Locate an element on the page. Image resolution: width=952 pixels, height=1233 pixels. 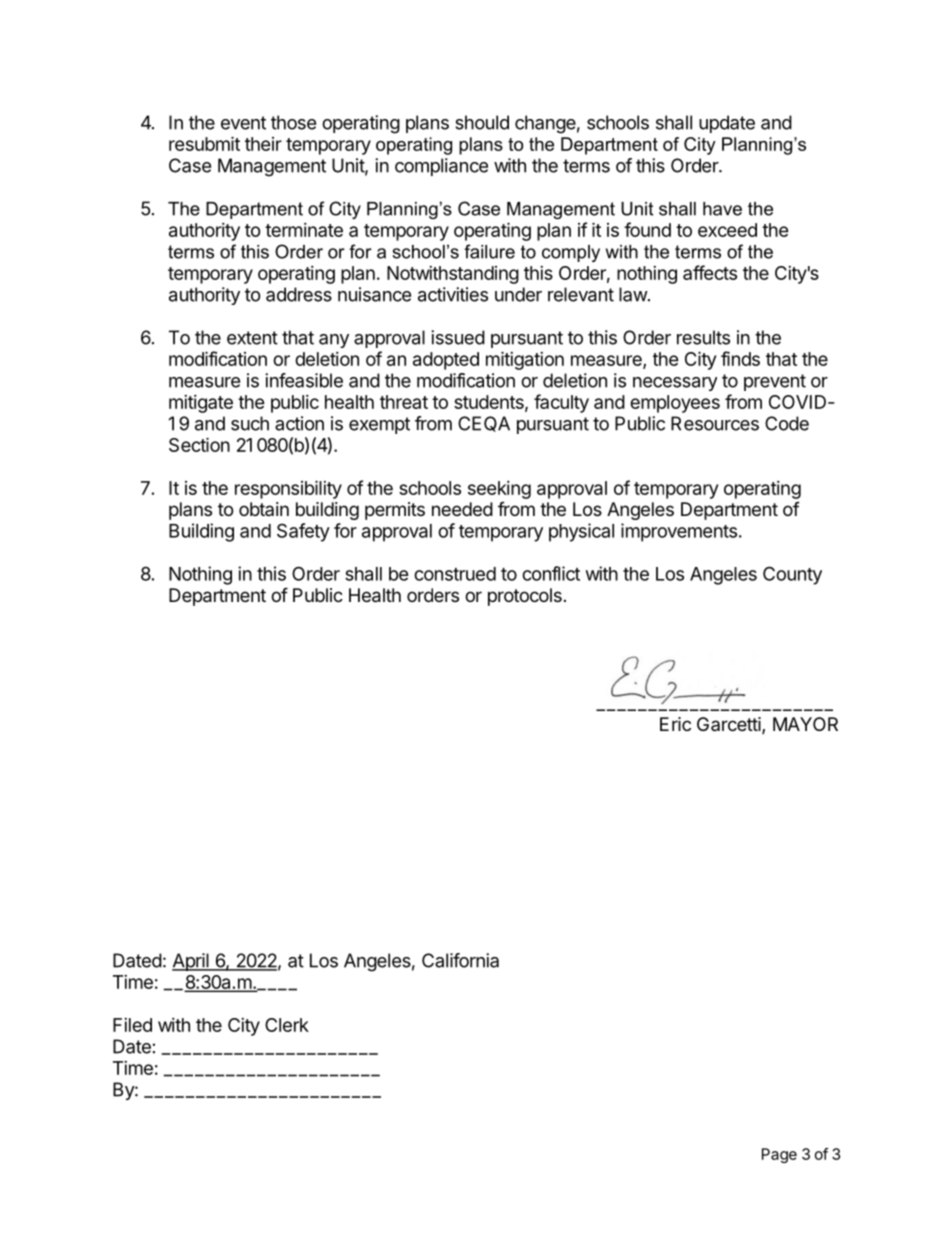
California is located at coordinates (460, 960).
